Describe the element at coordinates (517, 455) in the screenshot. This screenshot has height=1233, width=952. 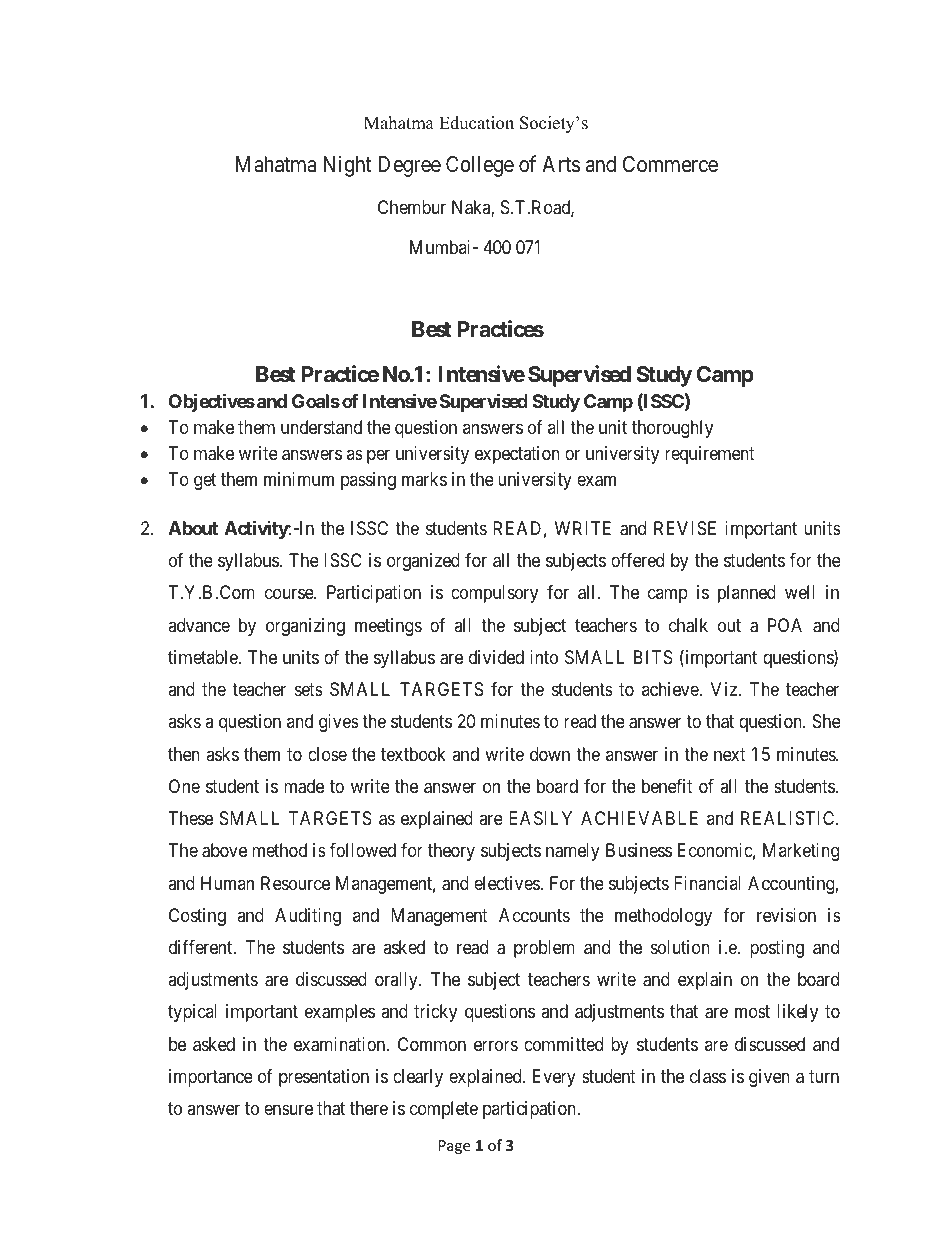
I see `expectation` at that location.
